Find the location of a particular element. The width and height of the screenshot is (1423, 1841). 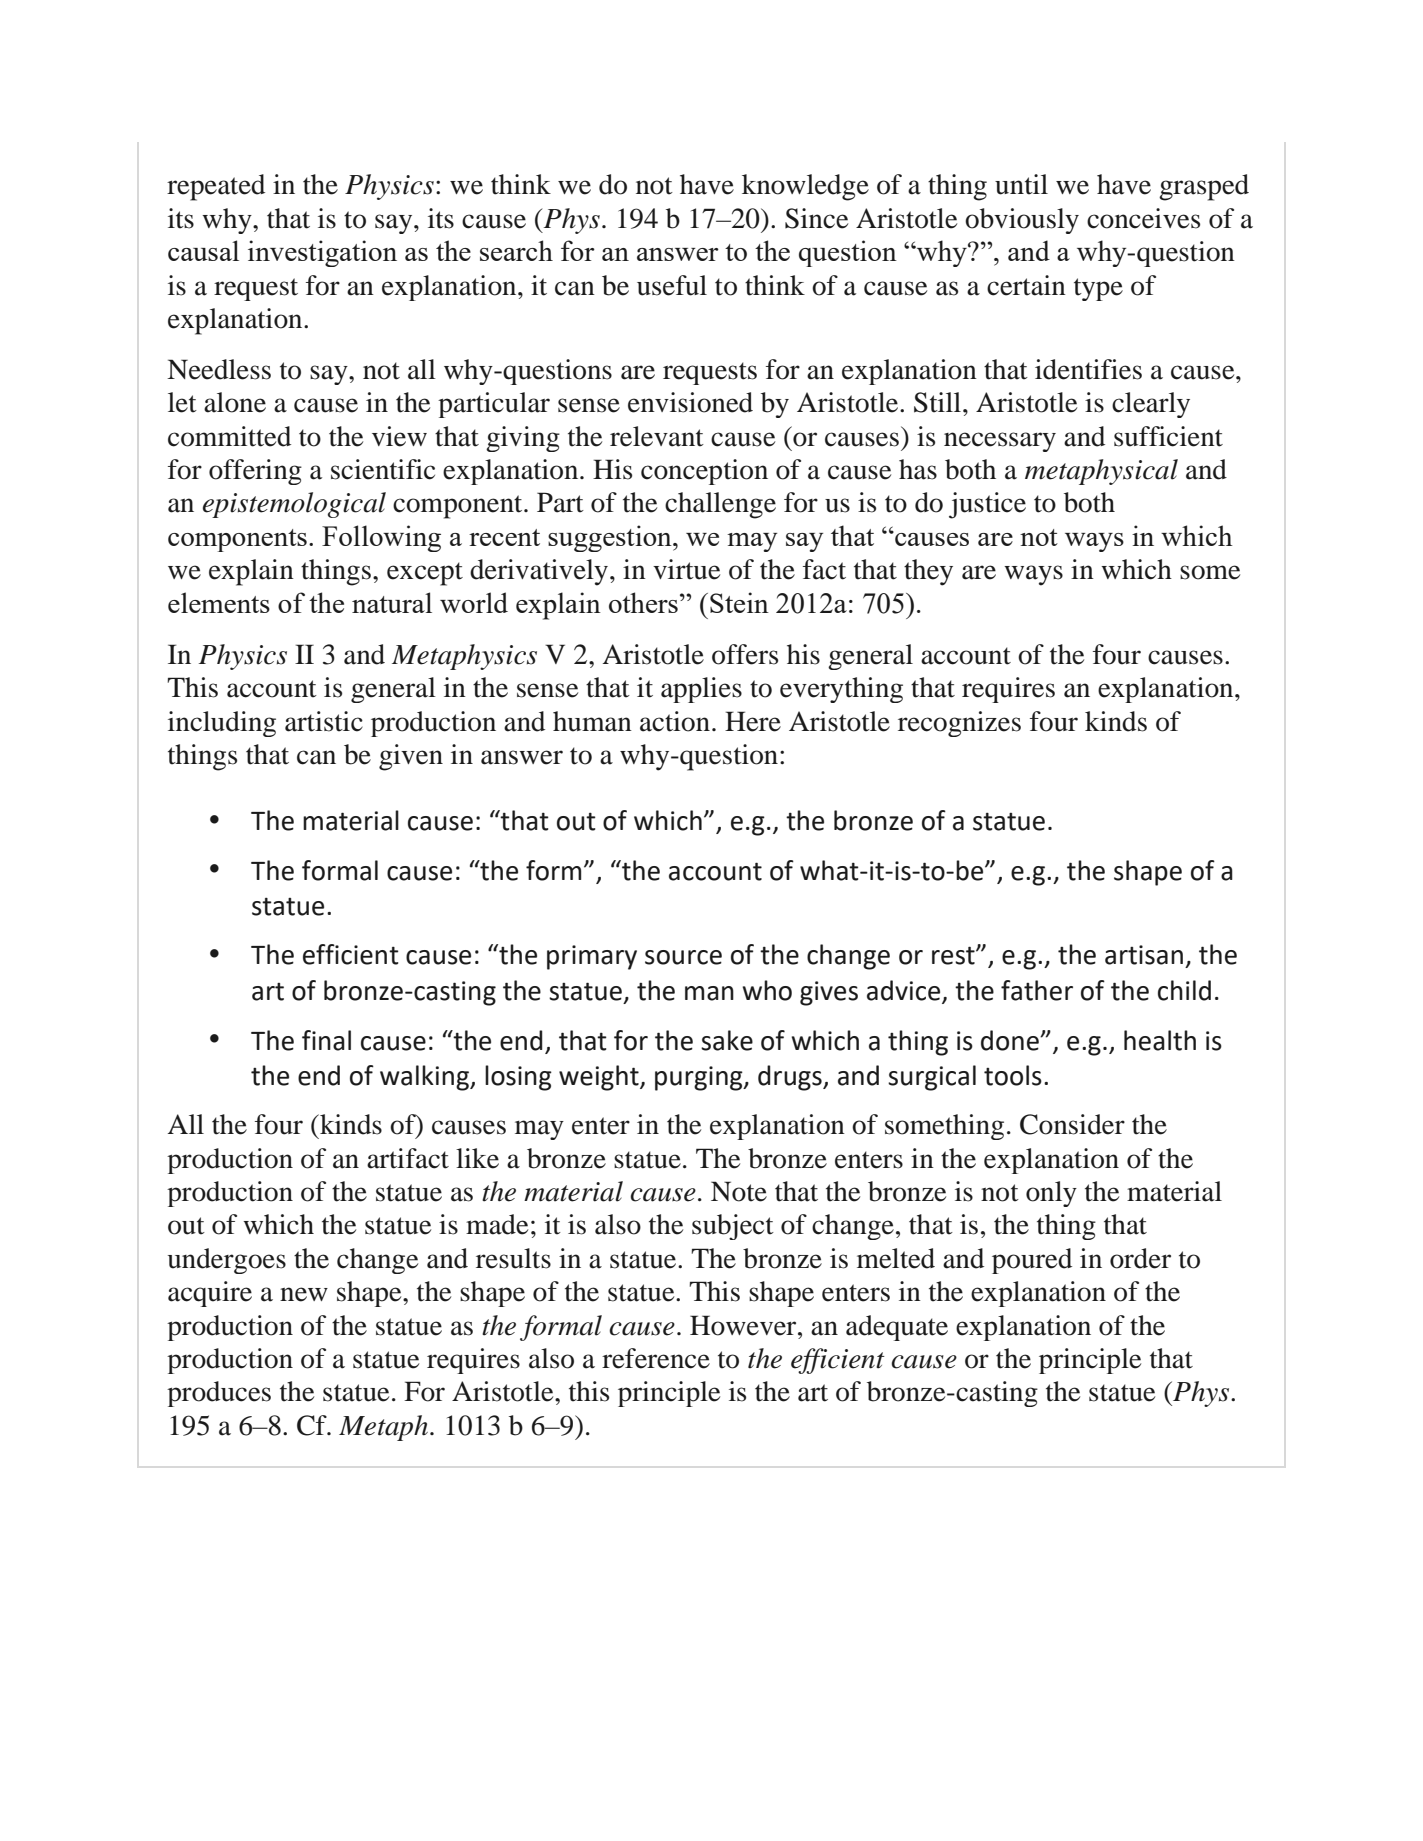

obviously is located at coordinates (1022, 221).
